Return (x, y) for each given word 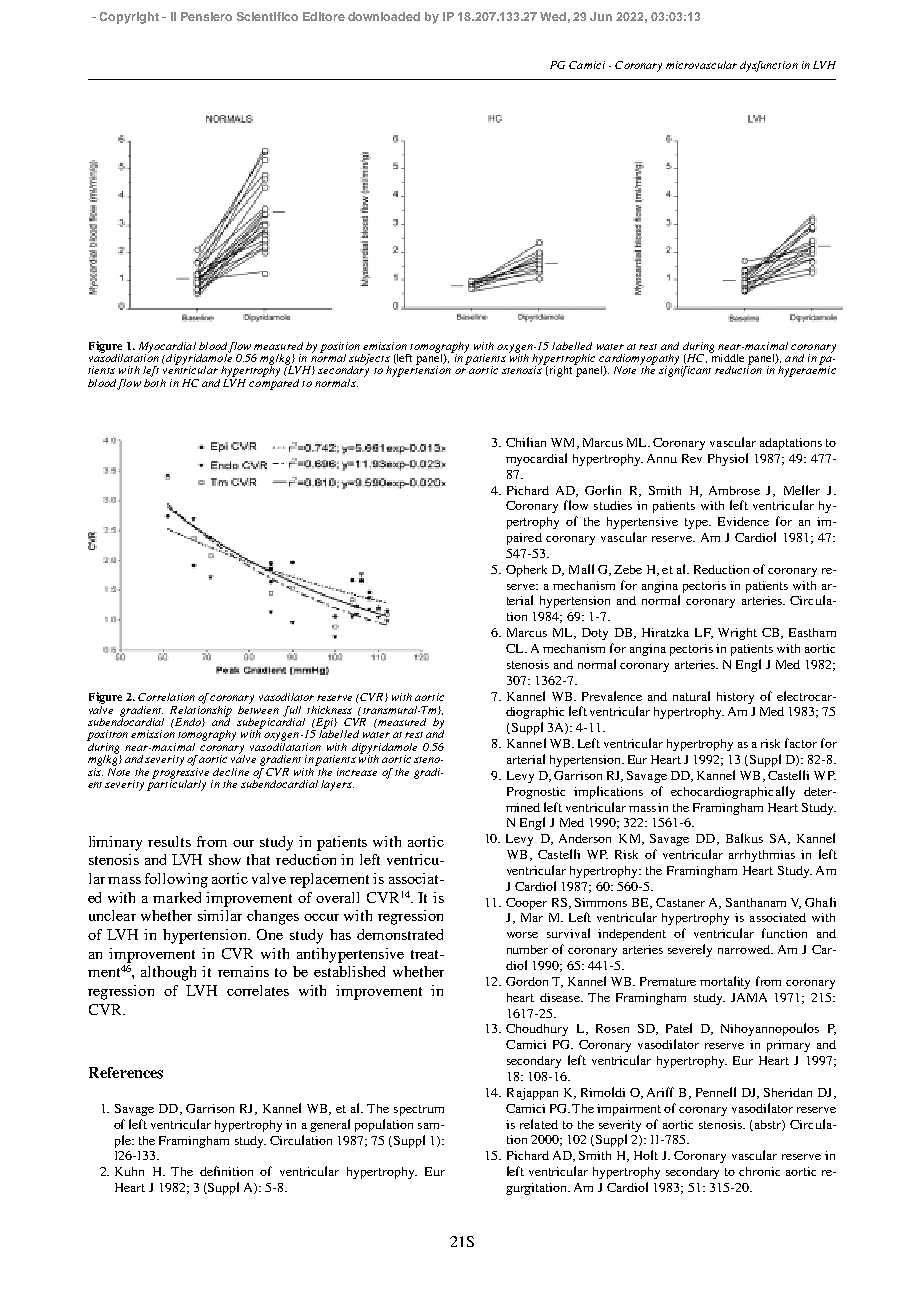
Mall (581, 569)
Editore (324, 16)
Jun (601, 16)
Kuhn (129, 1171)
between (258, 708)
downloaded (384, 16)
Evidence (743, 521)
